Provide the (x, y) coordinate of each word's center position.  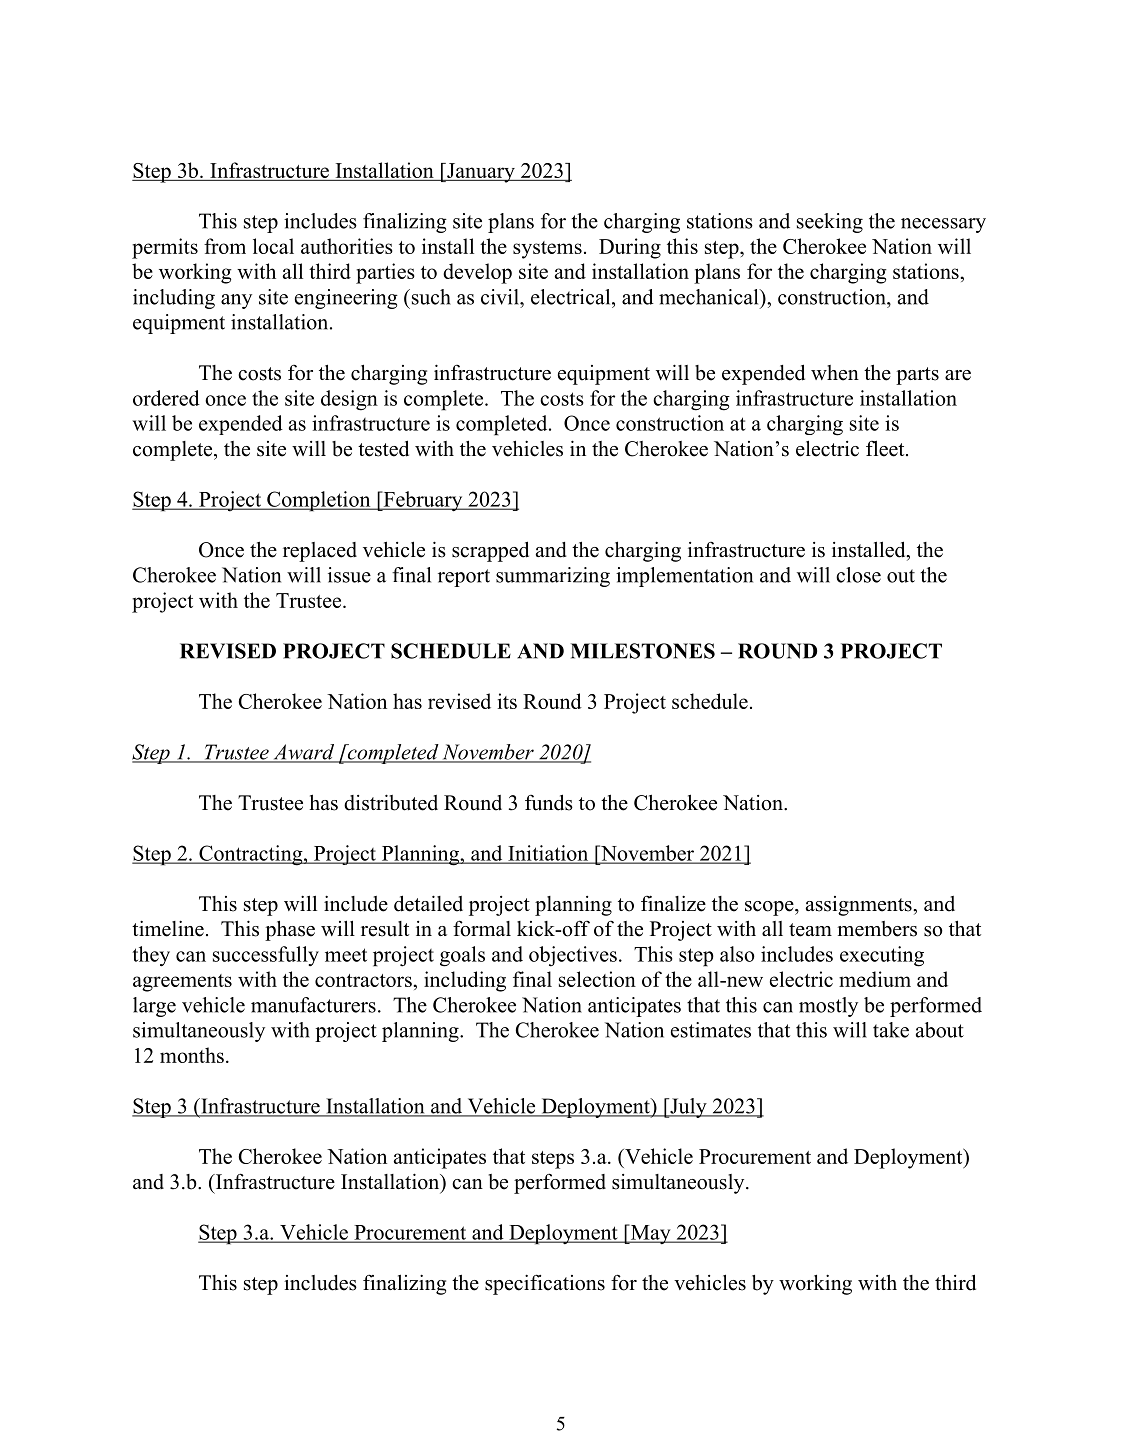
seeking (830, 223)
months (192, 1055)
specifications (545, 1284)
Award (304, 753)
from (225, 246)
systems (547, 250)
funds (549, 802)
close (858, 575)
